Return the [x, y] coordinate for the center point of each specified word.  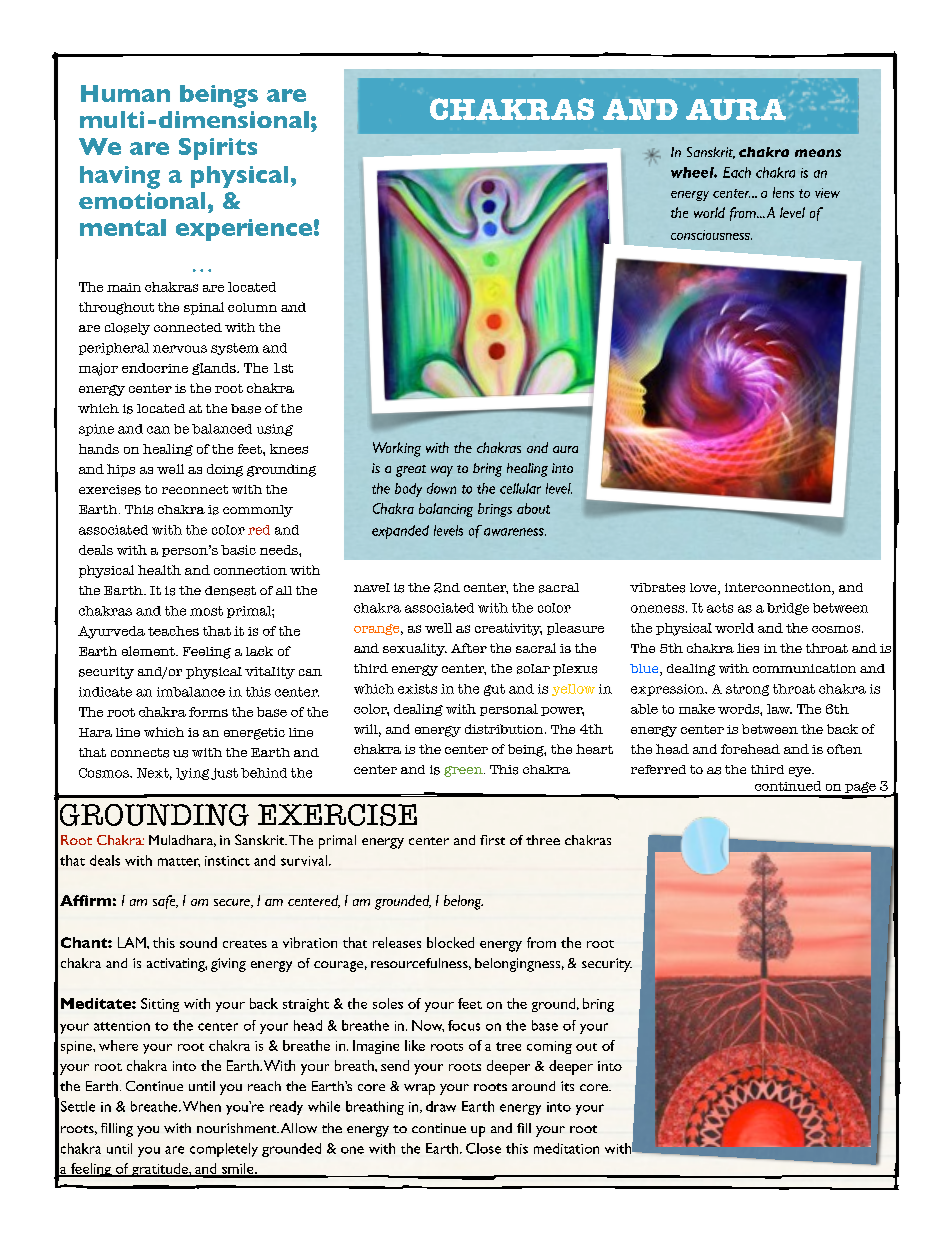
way [442, 471]
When [202, 1106]
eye [801, 772]
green [464, 771]
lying [192, 774]
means [818, 153]
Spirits [218, 149]
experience [244, 230]
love [704, 589]
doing [225, 470]
